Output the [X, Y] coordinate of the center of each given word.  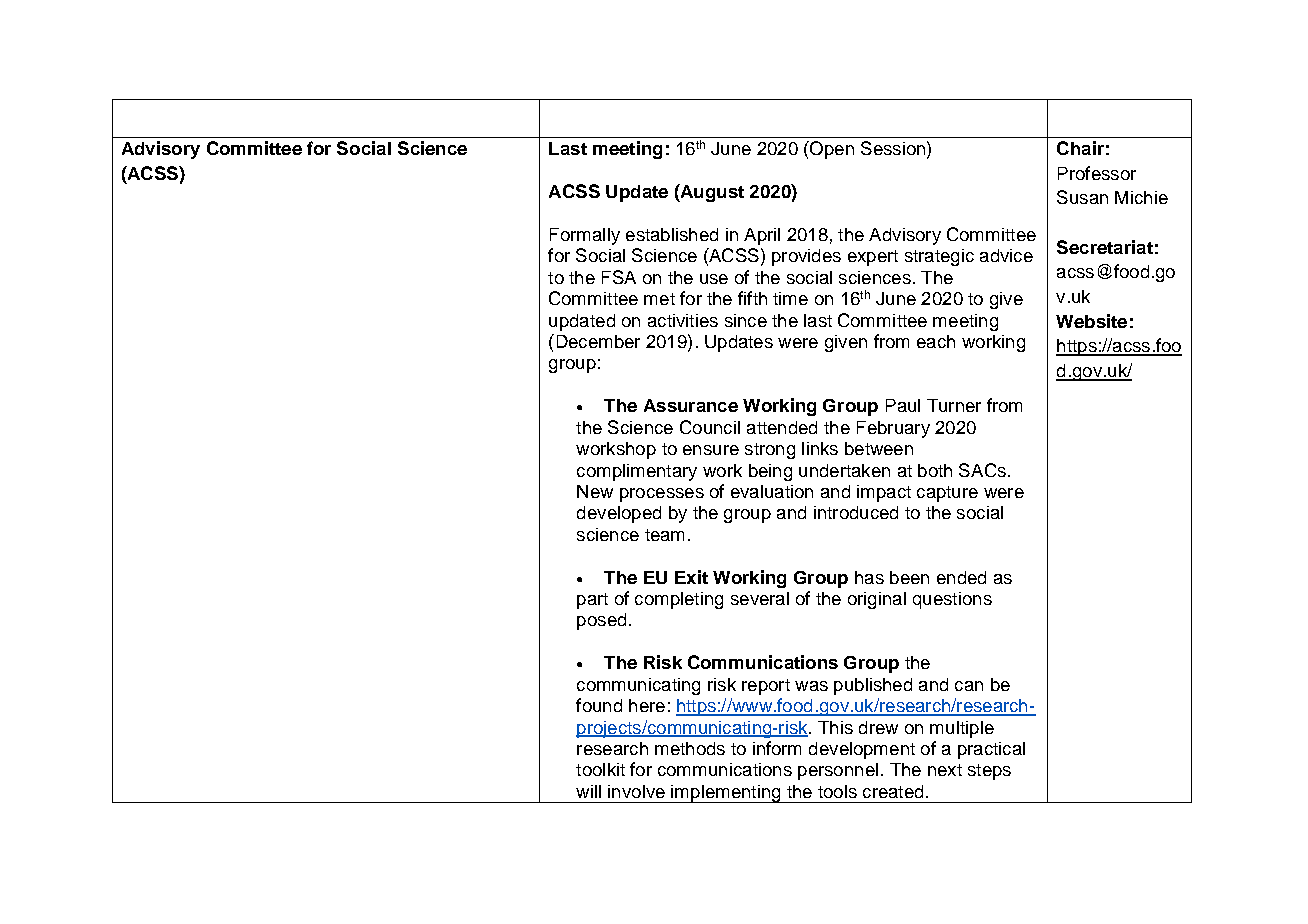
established [672, 234]
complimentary [637, 472]
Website [1091, 321]
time [790, 298]
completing [679, 600]
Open [831, 150]
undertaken [844, 470]
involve [636, 791]
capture [947, 494]
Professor [1097, 173]
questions [952, 600]
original [877, 600]
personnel [838, 771]
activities [683, 320]
